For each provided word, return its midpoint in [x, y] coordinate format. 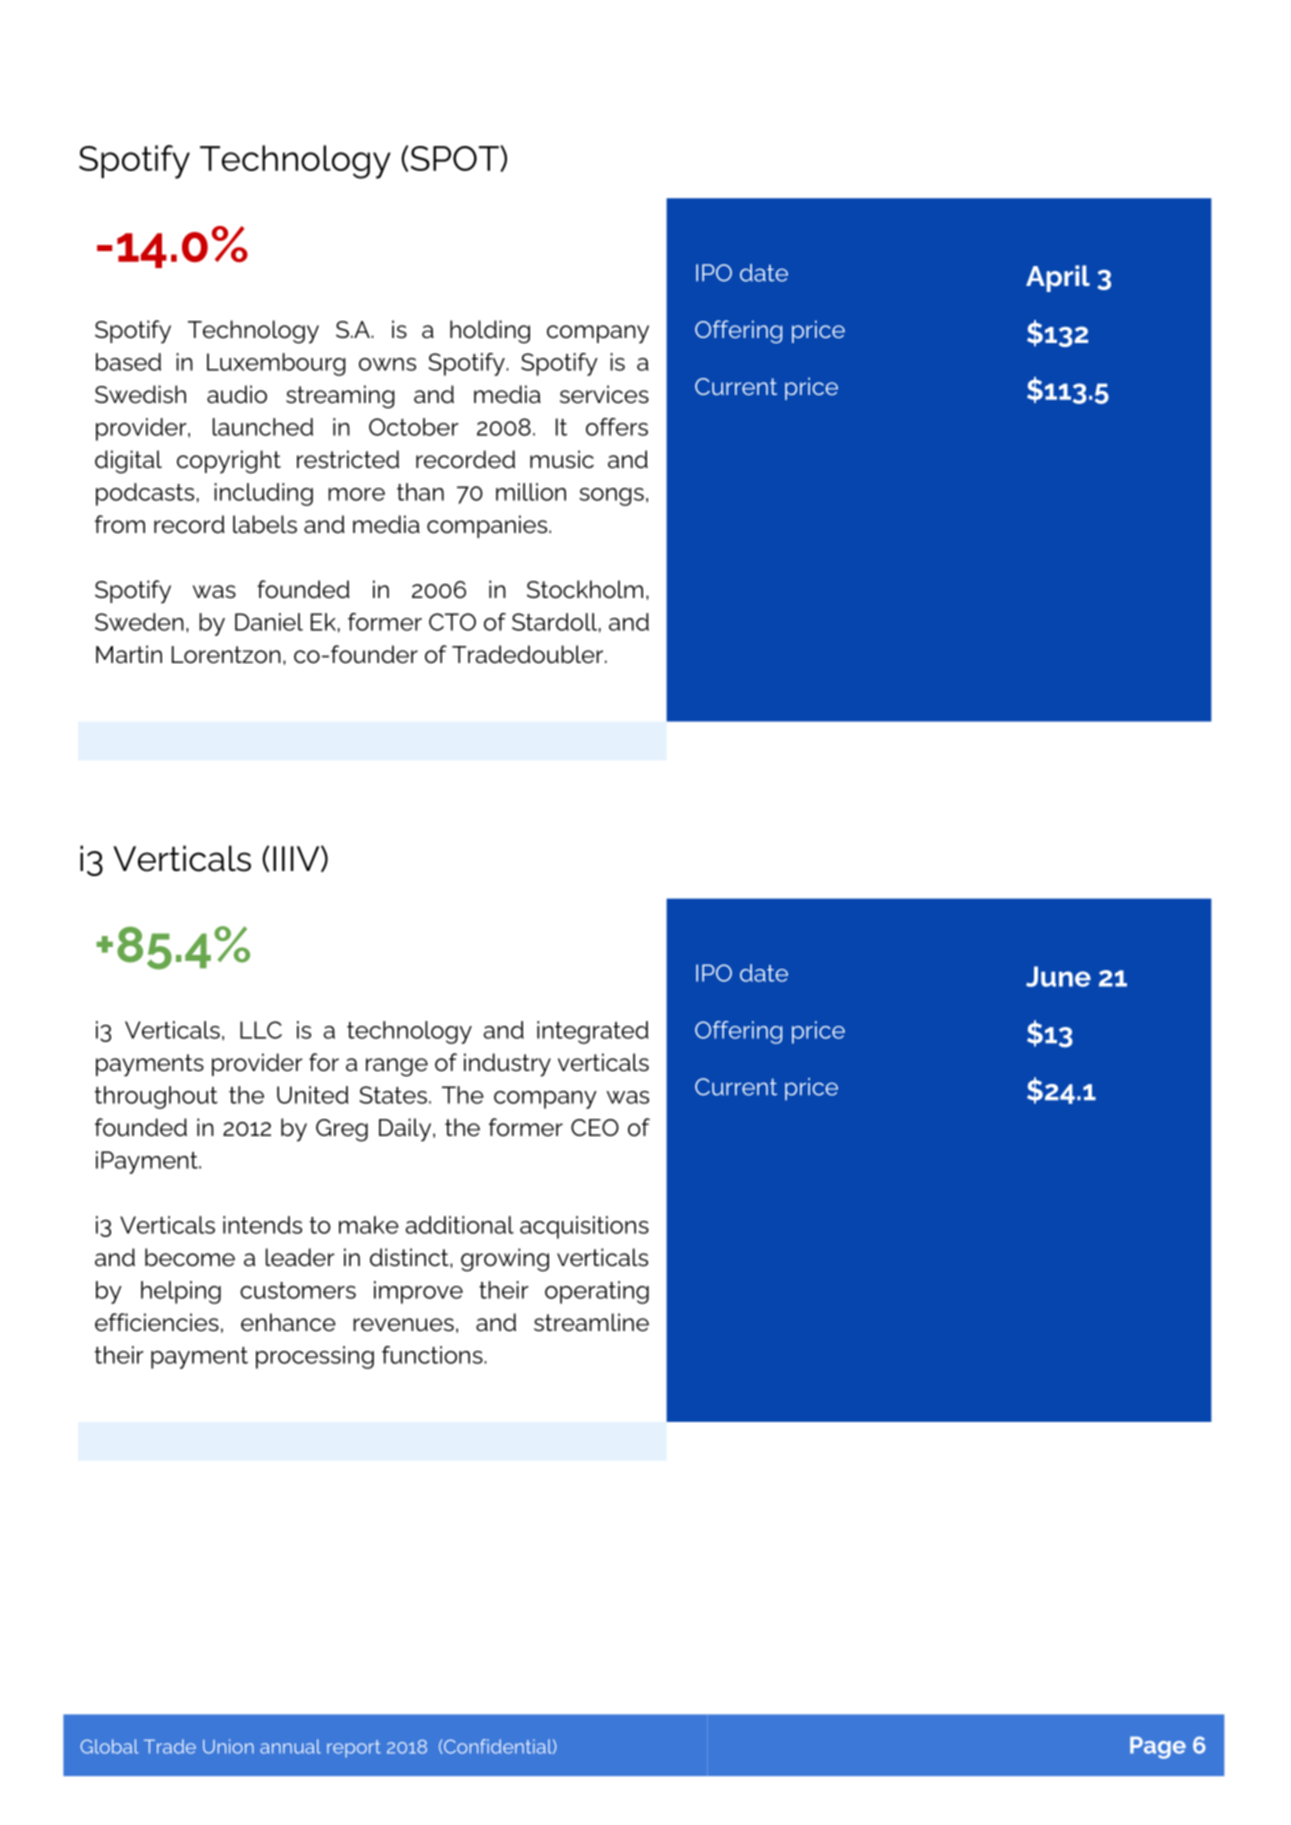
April [1058, 278]
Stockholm [585, 589]
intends [262, 1225]
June [1058, 976]
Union [228, 1746]
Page [1158, 1747]
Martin [129, 654]
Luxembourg [276, 364]
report [354, 1749]
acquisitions [584, 1227]
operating [597, 1292]
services [604, 394]
